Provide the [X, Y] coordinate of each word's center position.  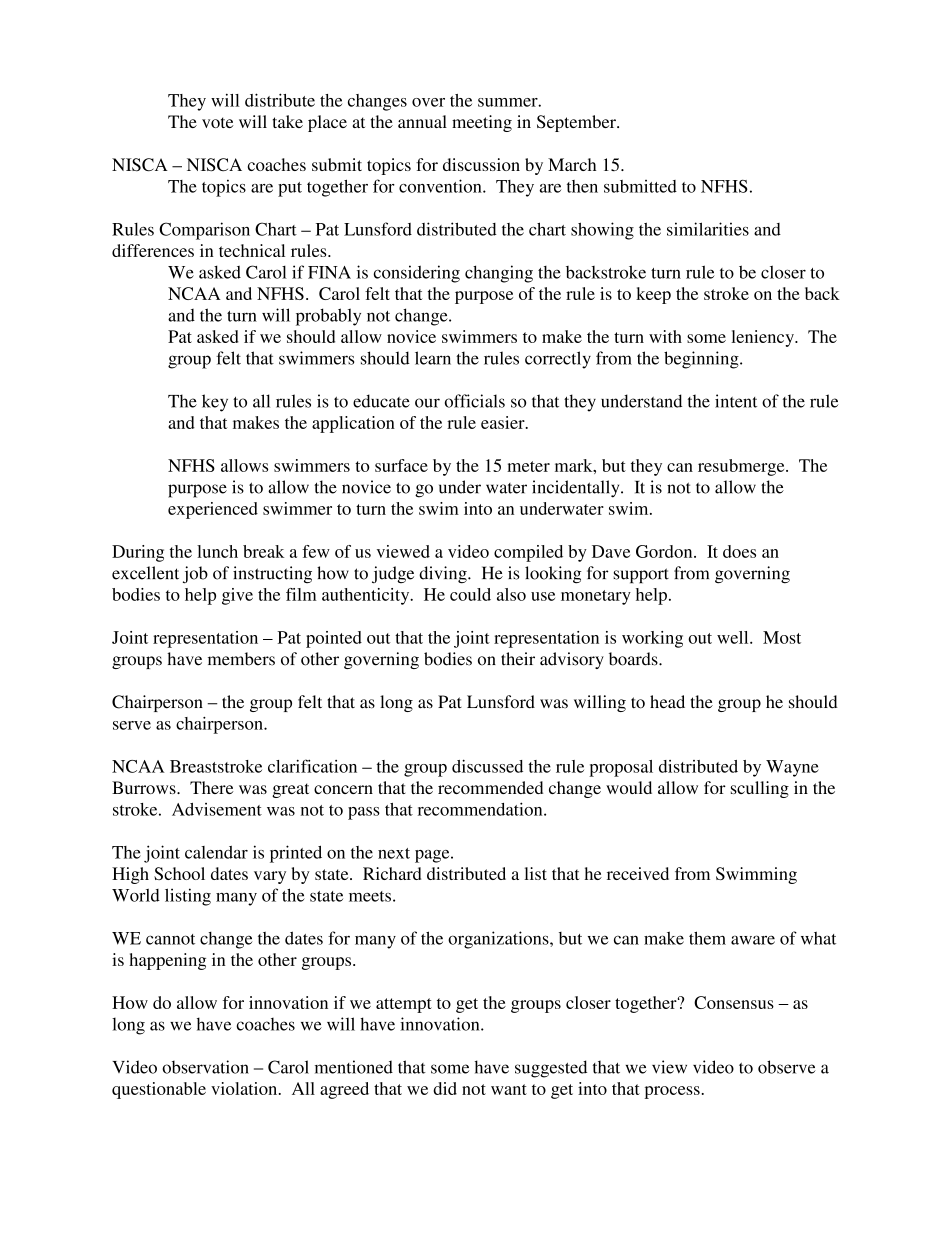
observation [205, 1067]
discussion [481, 164]
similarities [708, 229]
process [672, 1092]
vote [217, 122]
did [445, 1088]
